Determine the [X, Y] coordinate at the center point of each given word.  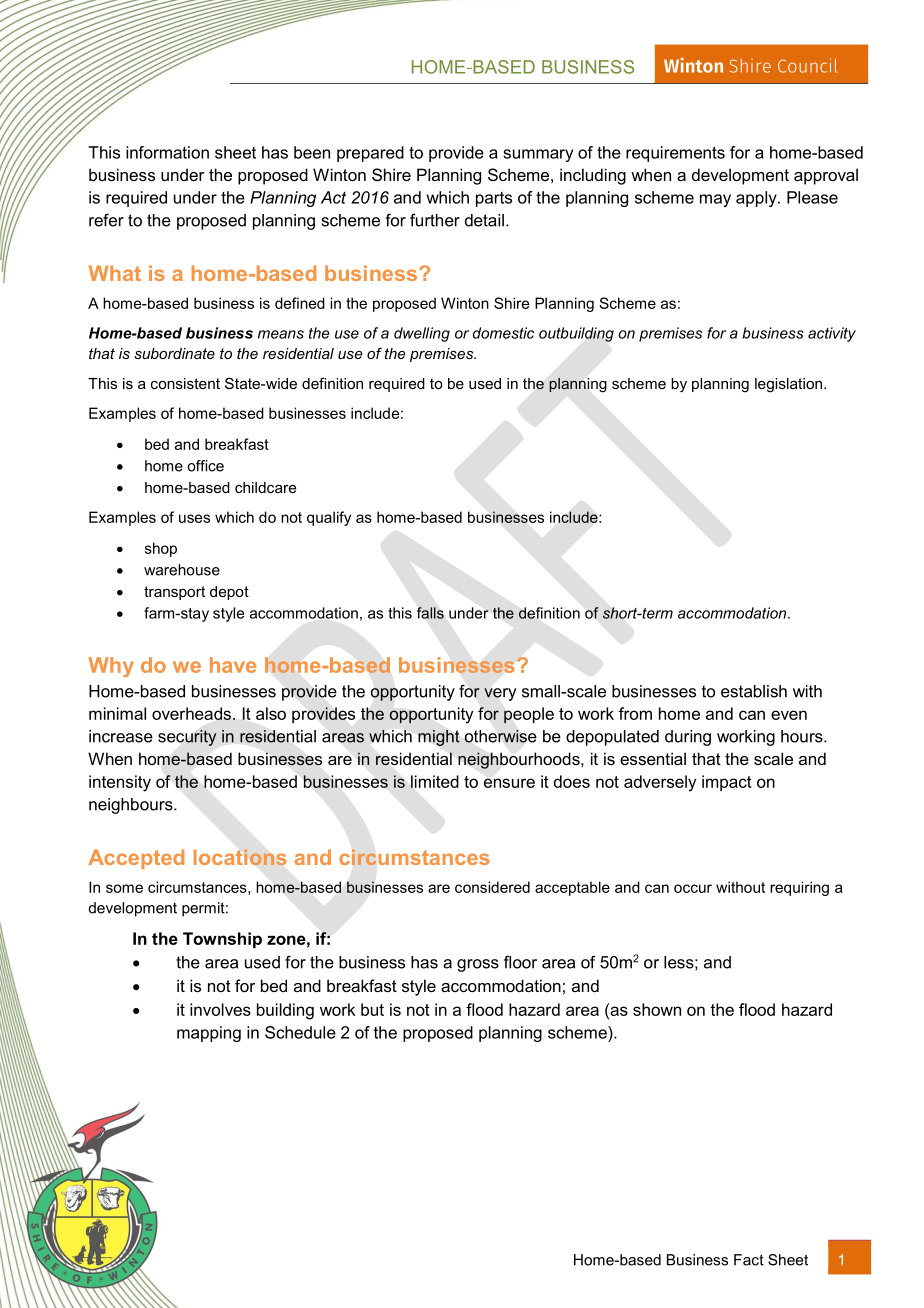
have [233, 665]
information [167, 152]
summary [538, 155]
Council [807, 65]
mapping [209, 1034]
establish [754, 691]
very [500, 694]
